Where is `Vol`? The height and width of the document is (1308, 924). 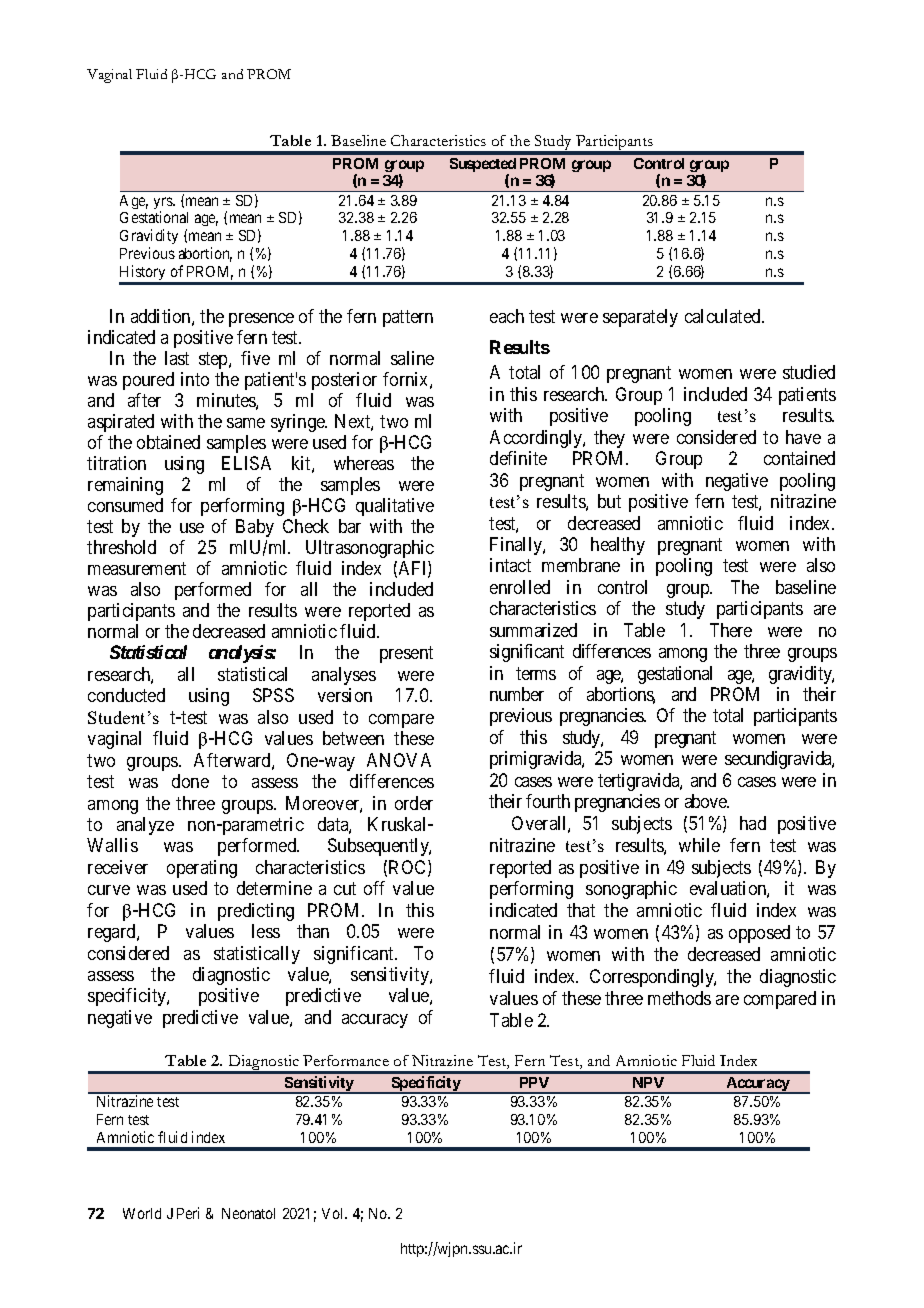 Vol is located at coordinates (334, 1213).
